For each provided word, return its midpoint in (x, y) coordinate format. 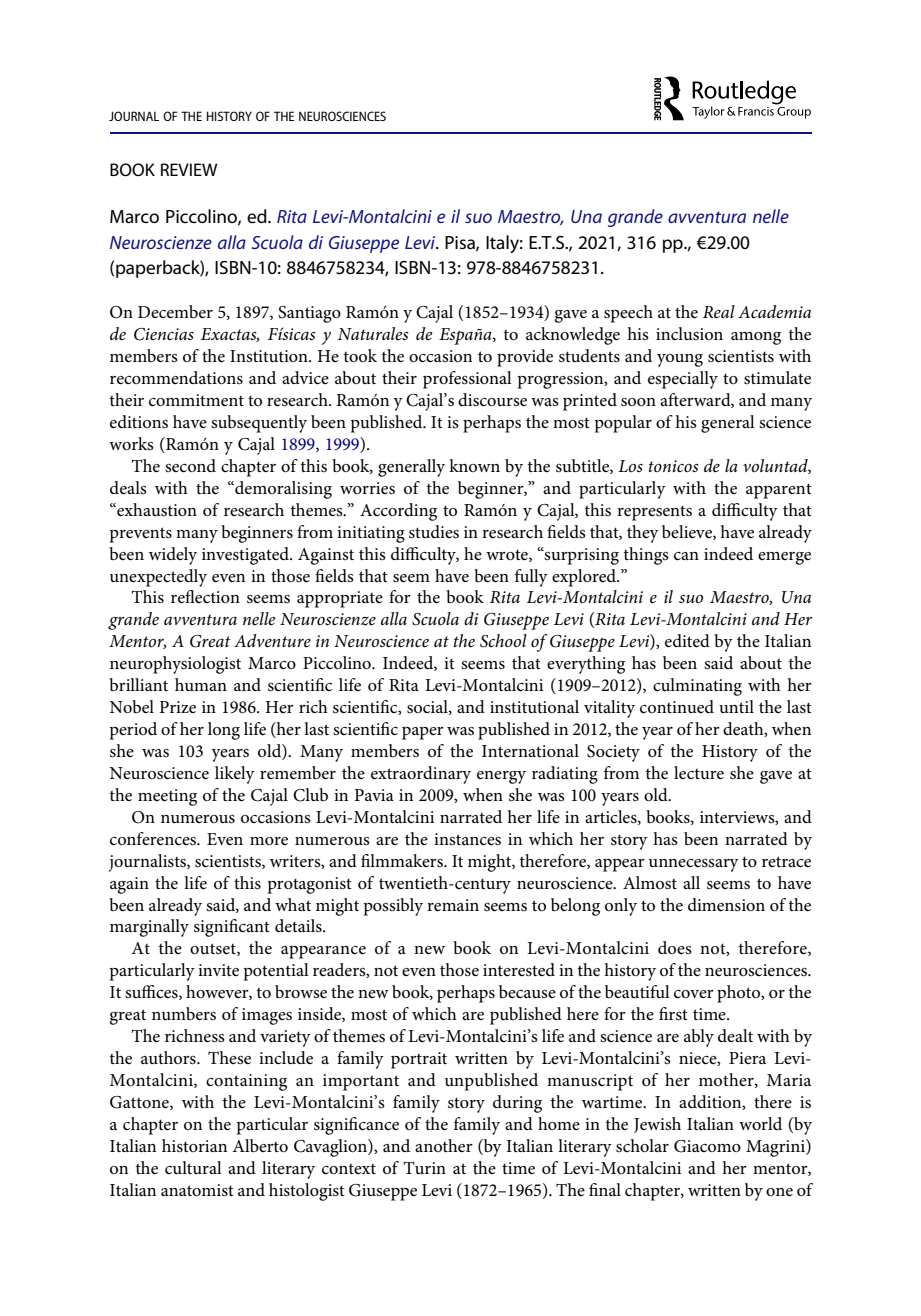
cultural (193, 1167)
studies (434, 532)
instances (467, 839)
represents (654, 513)
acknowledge (573, 336)
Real (719, 311)
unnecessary (694, 865)
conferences (154, 839)
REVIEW (189, 169)
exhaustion (156, 510)
